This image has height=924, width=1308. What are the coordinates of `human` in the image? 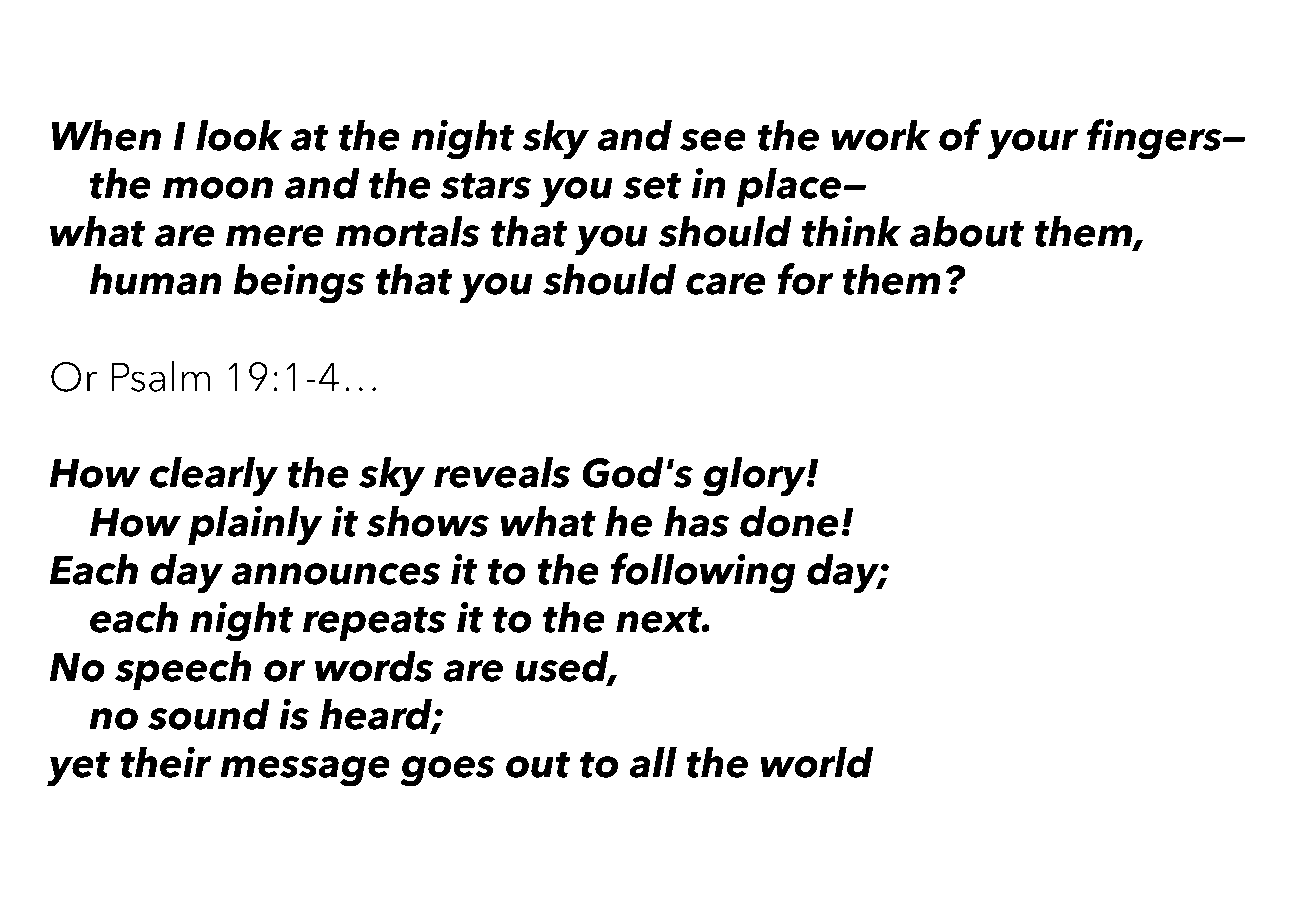 It's located at (155, 279).
